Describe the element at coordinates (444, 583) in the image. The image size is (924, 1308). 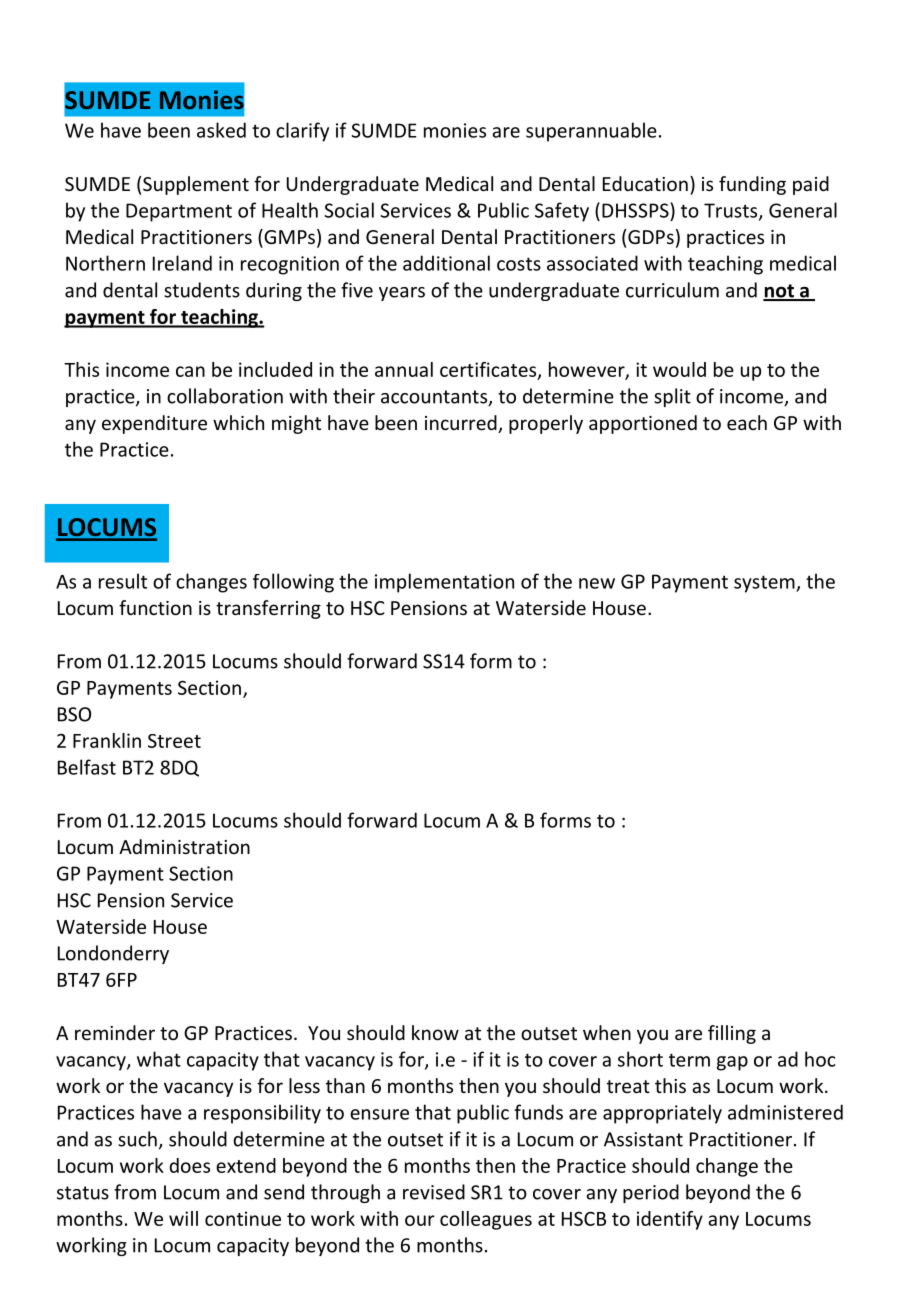
I see `implementation` at that location.
